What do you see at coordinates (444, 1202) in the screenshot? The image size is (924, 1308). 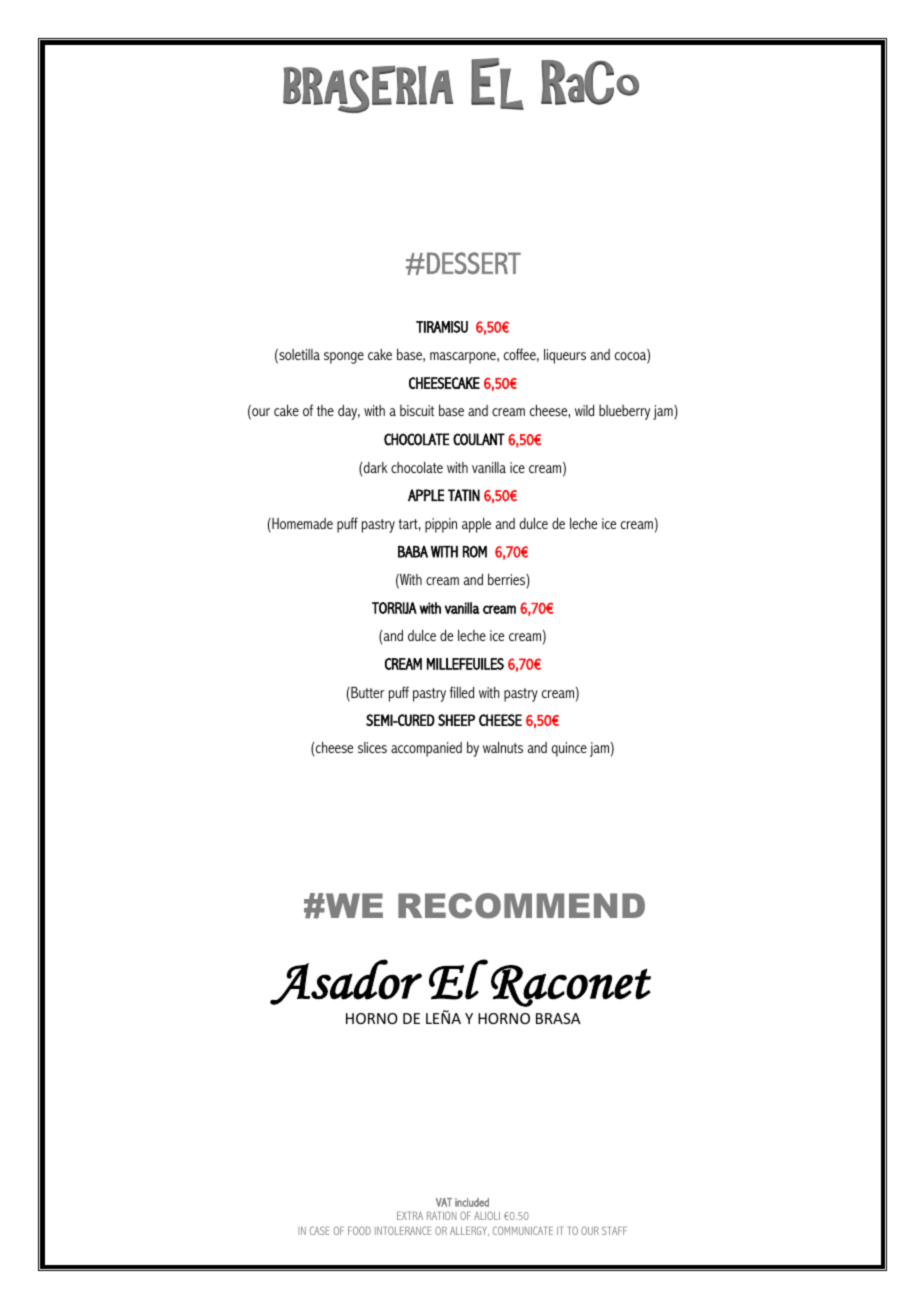 I see `VAT` at bounding box center [444, 1202].
